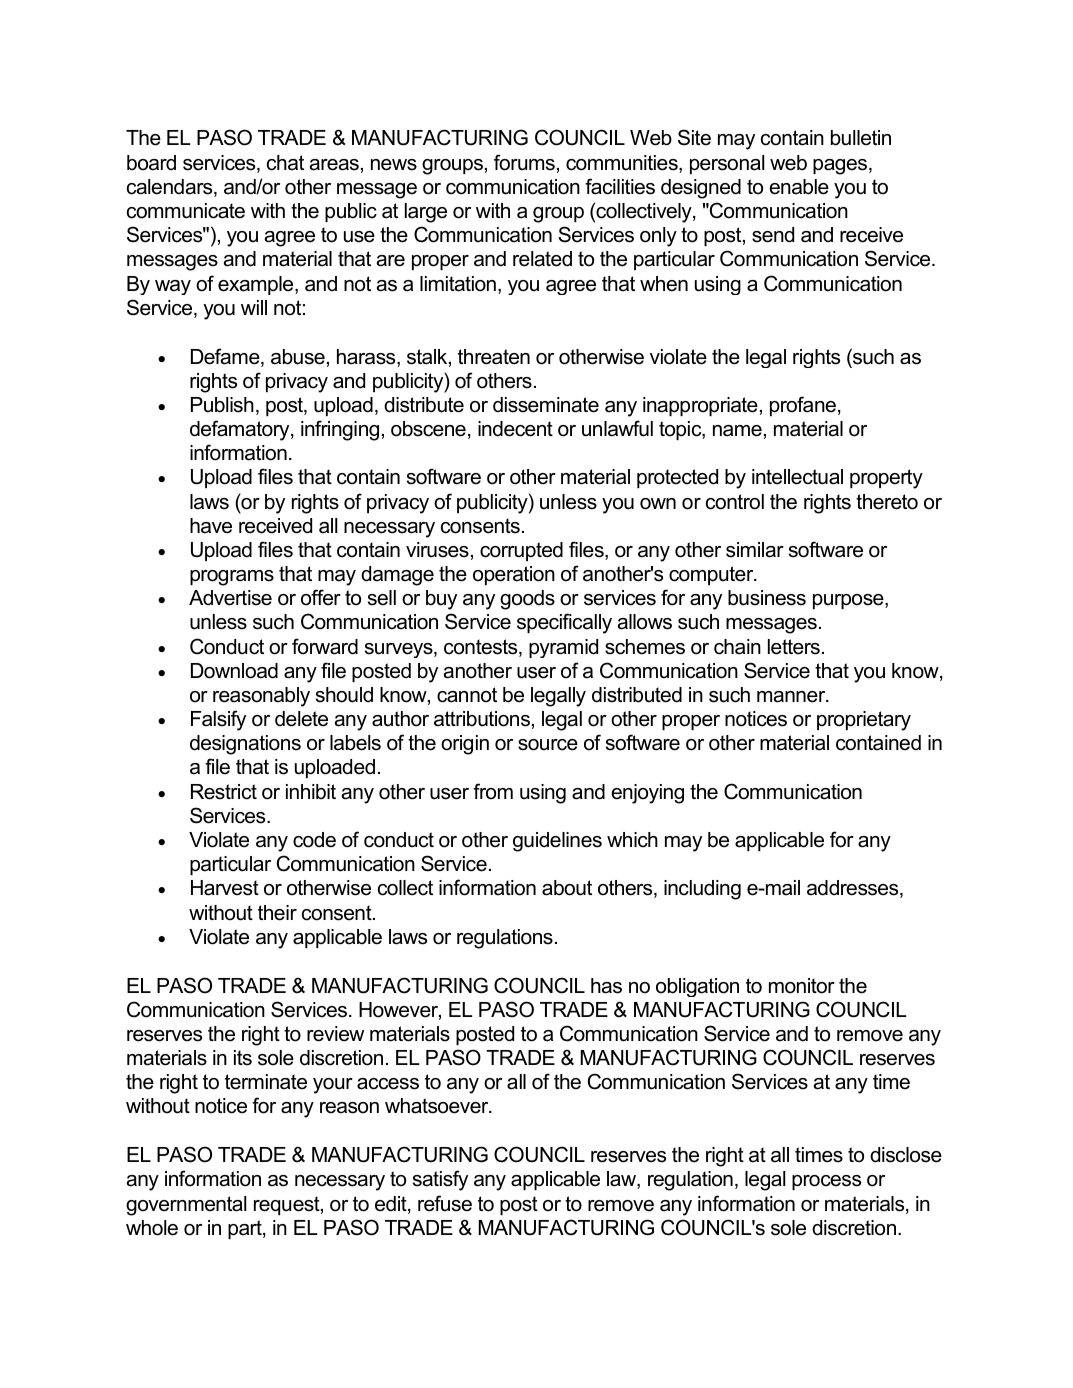 Image resolution: width=1073 pixels, height=1388 pixels. What do you see at coordinates (186, 1206) in the image?
I see `governmental` at bounding box center [186, 1206].
